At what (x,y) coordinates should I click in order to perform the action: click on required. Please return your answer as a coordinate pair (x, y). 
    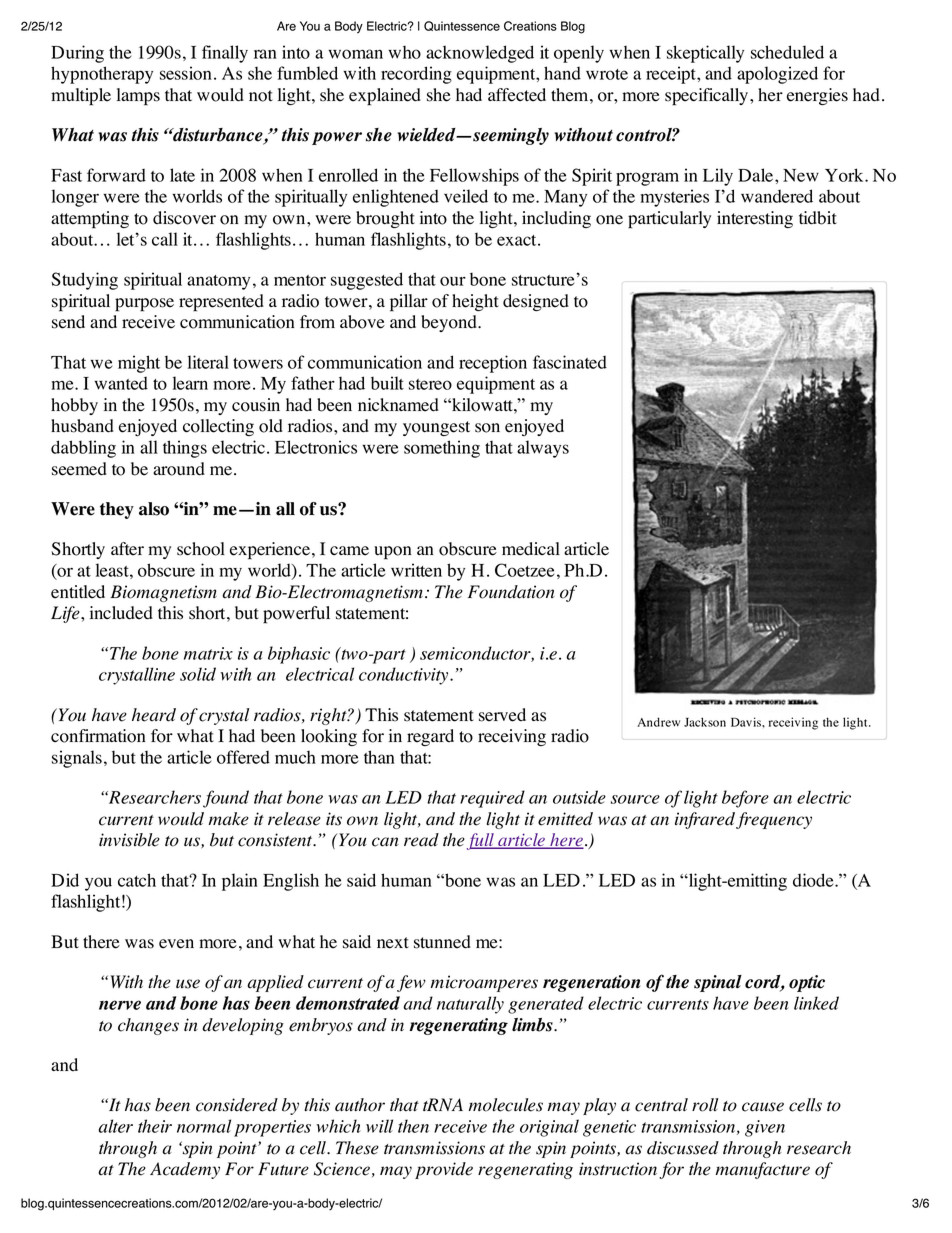
    Looking at the image, I should click on (492, 799).
